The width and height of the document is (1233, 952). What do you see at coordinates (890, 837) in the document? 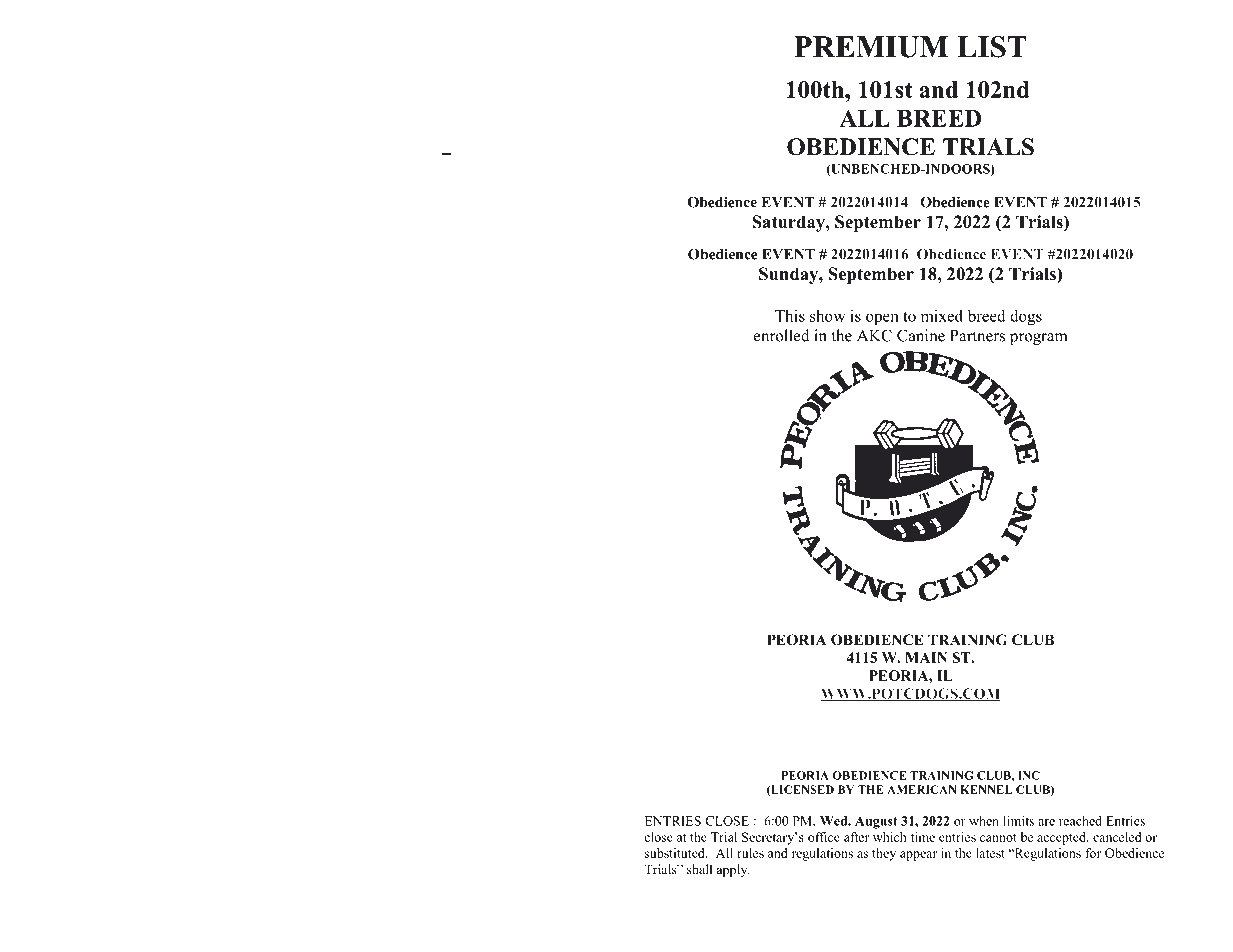
I see `which` at bounding box center [890, 837].
